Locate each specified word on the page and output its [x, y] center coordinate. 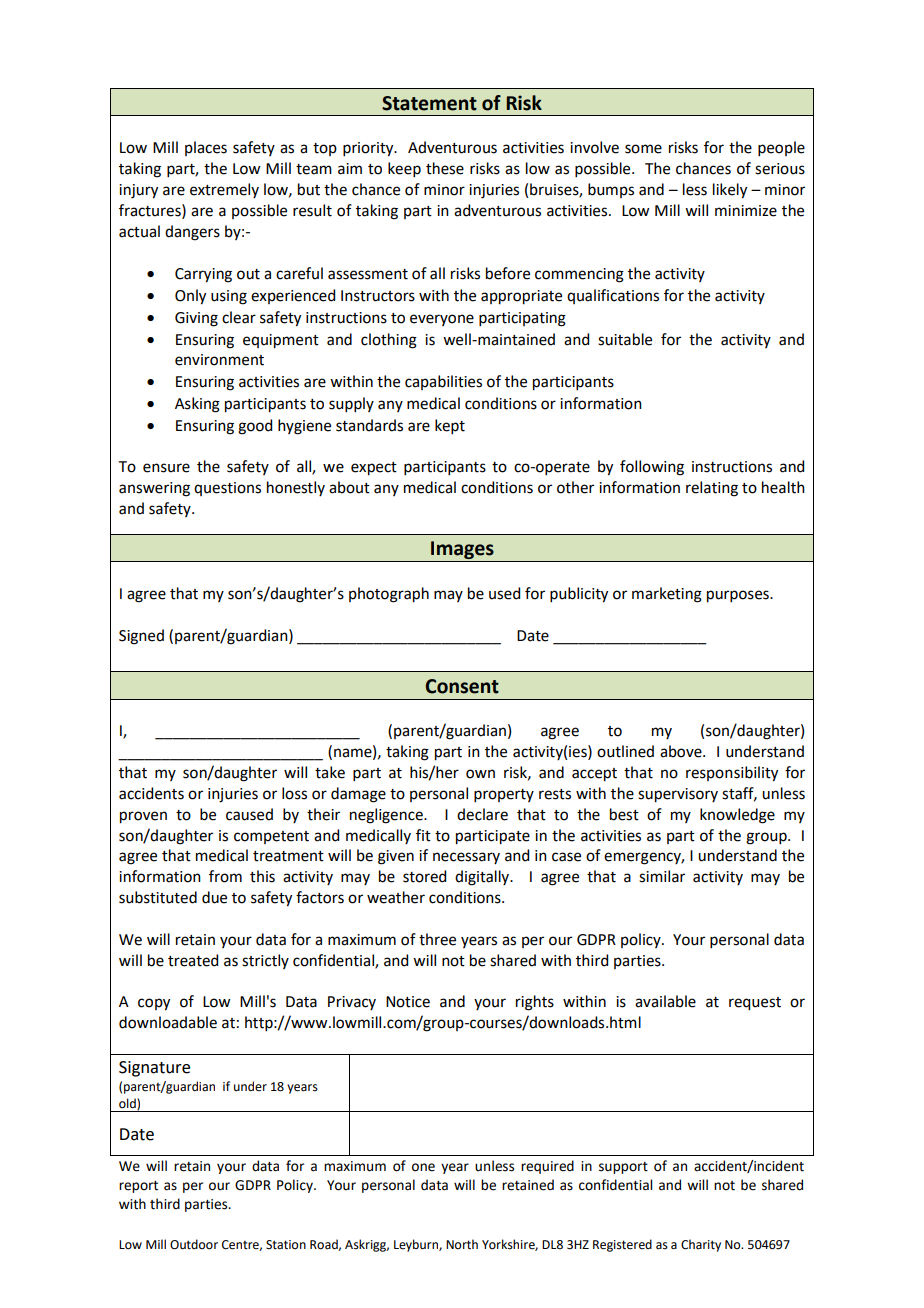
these [445, 168]
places [206, 148]
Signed [141, 637]
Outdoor [194, 1244]
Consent [462, 686]
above [682, 751]
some [643, 149]
